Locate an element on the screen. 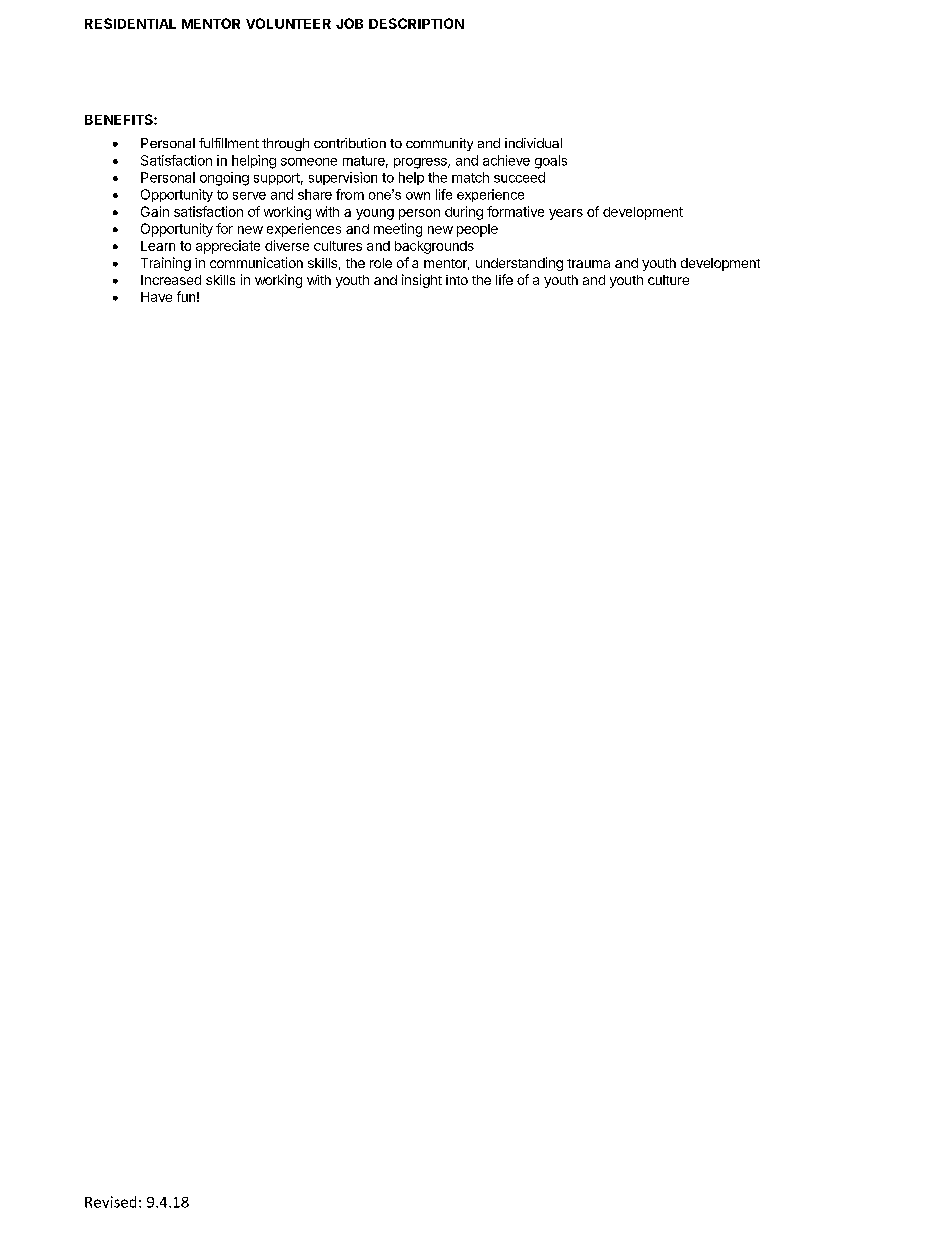  individual is located at coordinates (533, 143).
